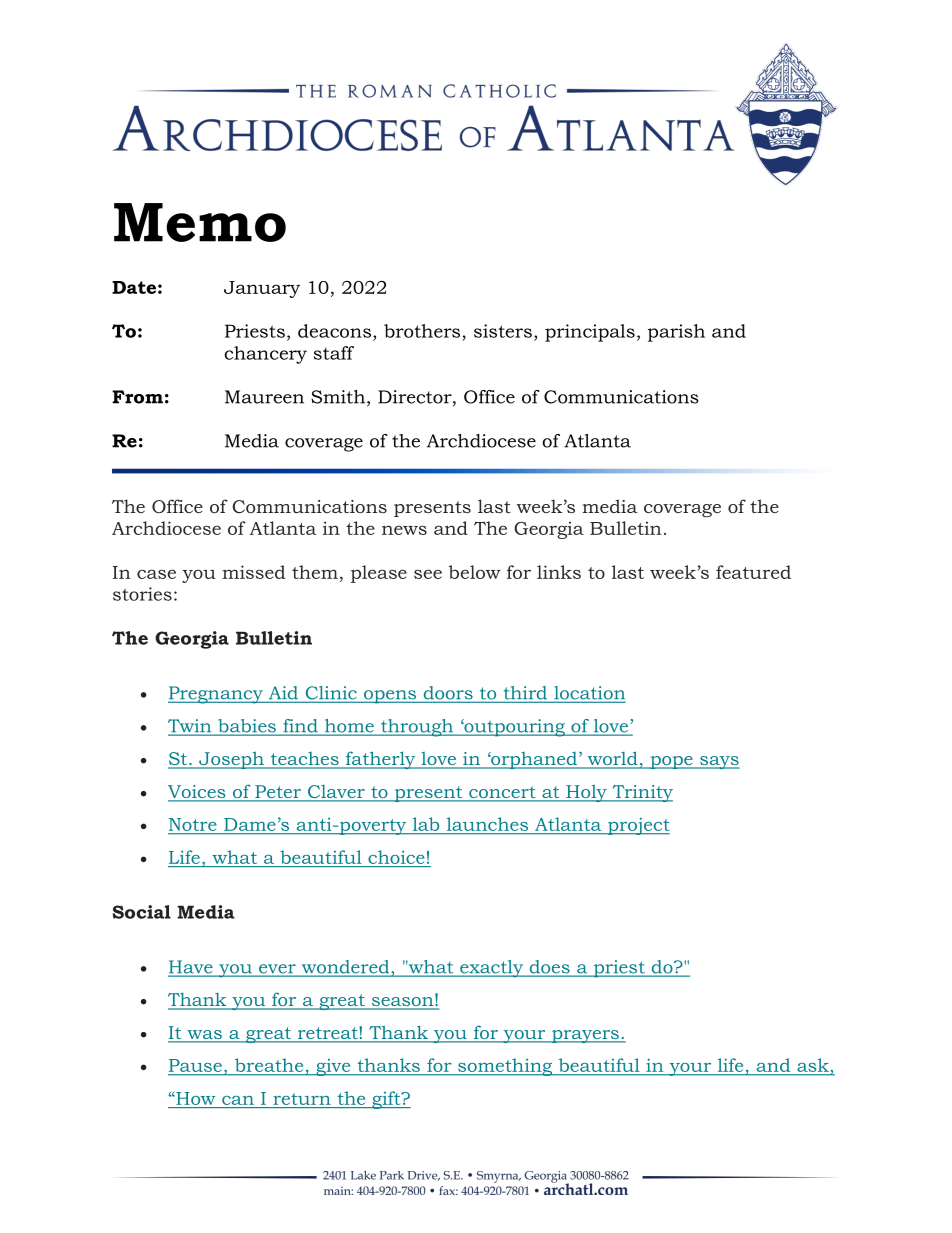 The width and height of the screenshot is (952, 1233). Describe the element at coordinates (200, 222) in the screenshot. I see `Memo` at that location.
